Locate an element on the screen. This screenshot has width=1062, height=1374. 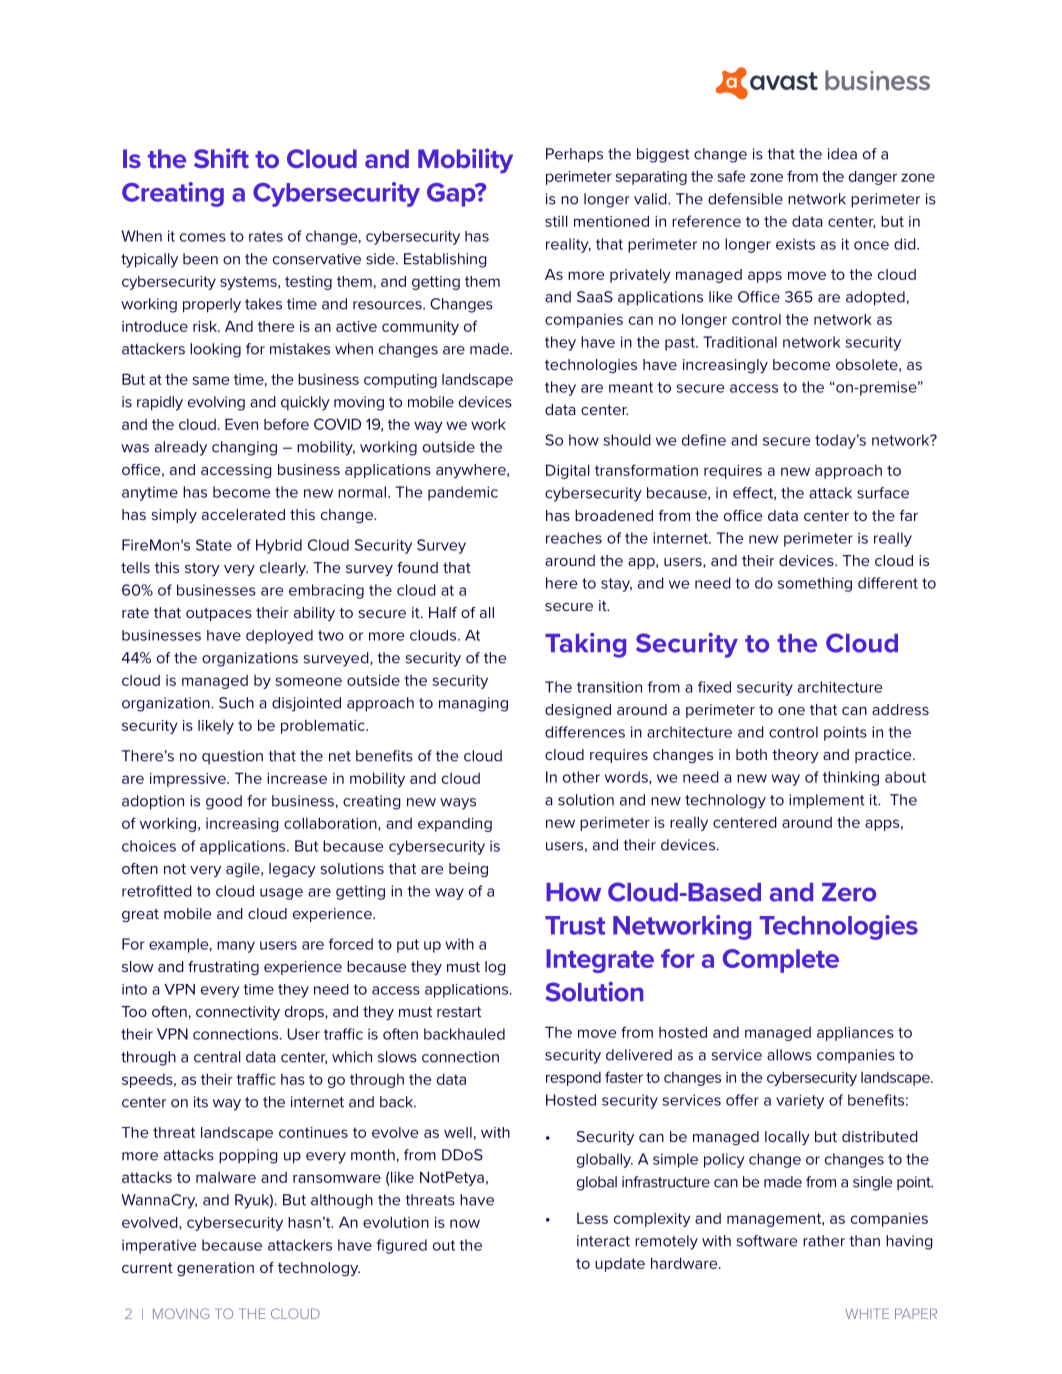
Trust is located at coordinates (575, 925).
